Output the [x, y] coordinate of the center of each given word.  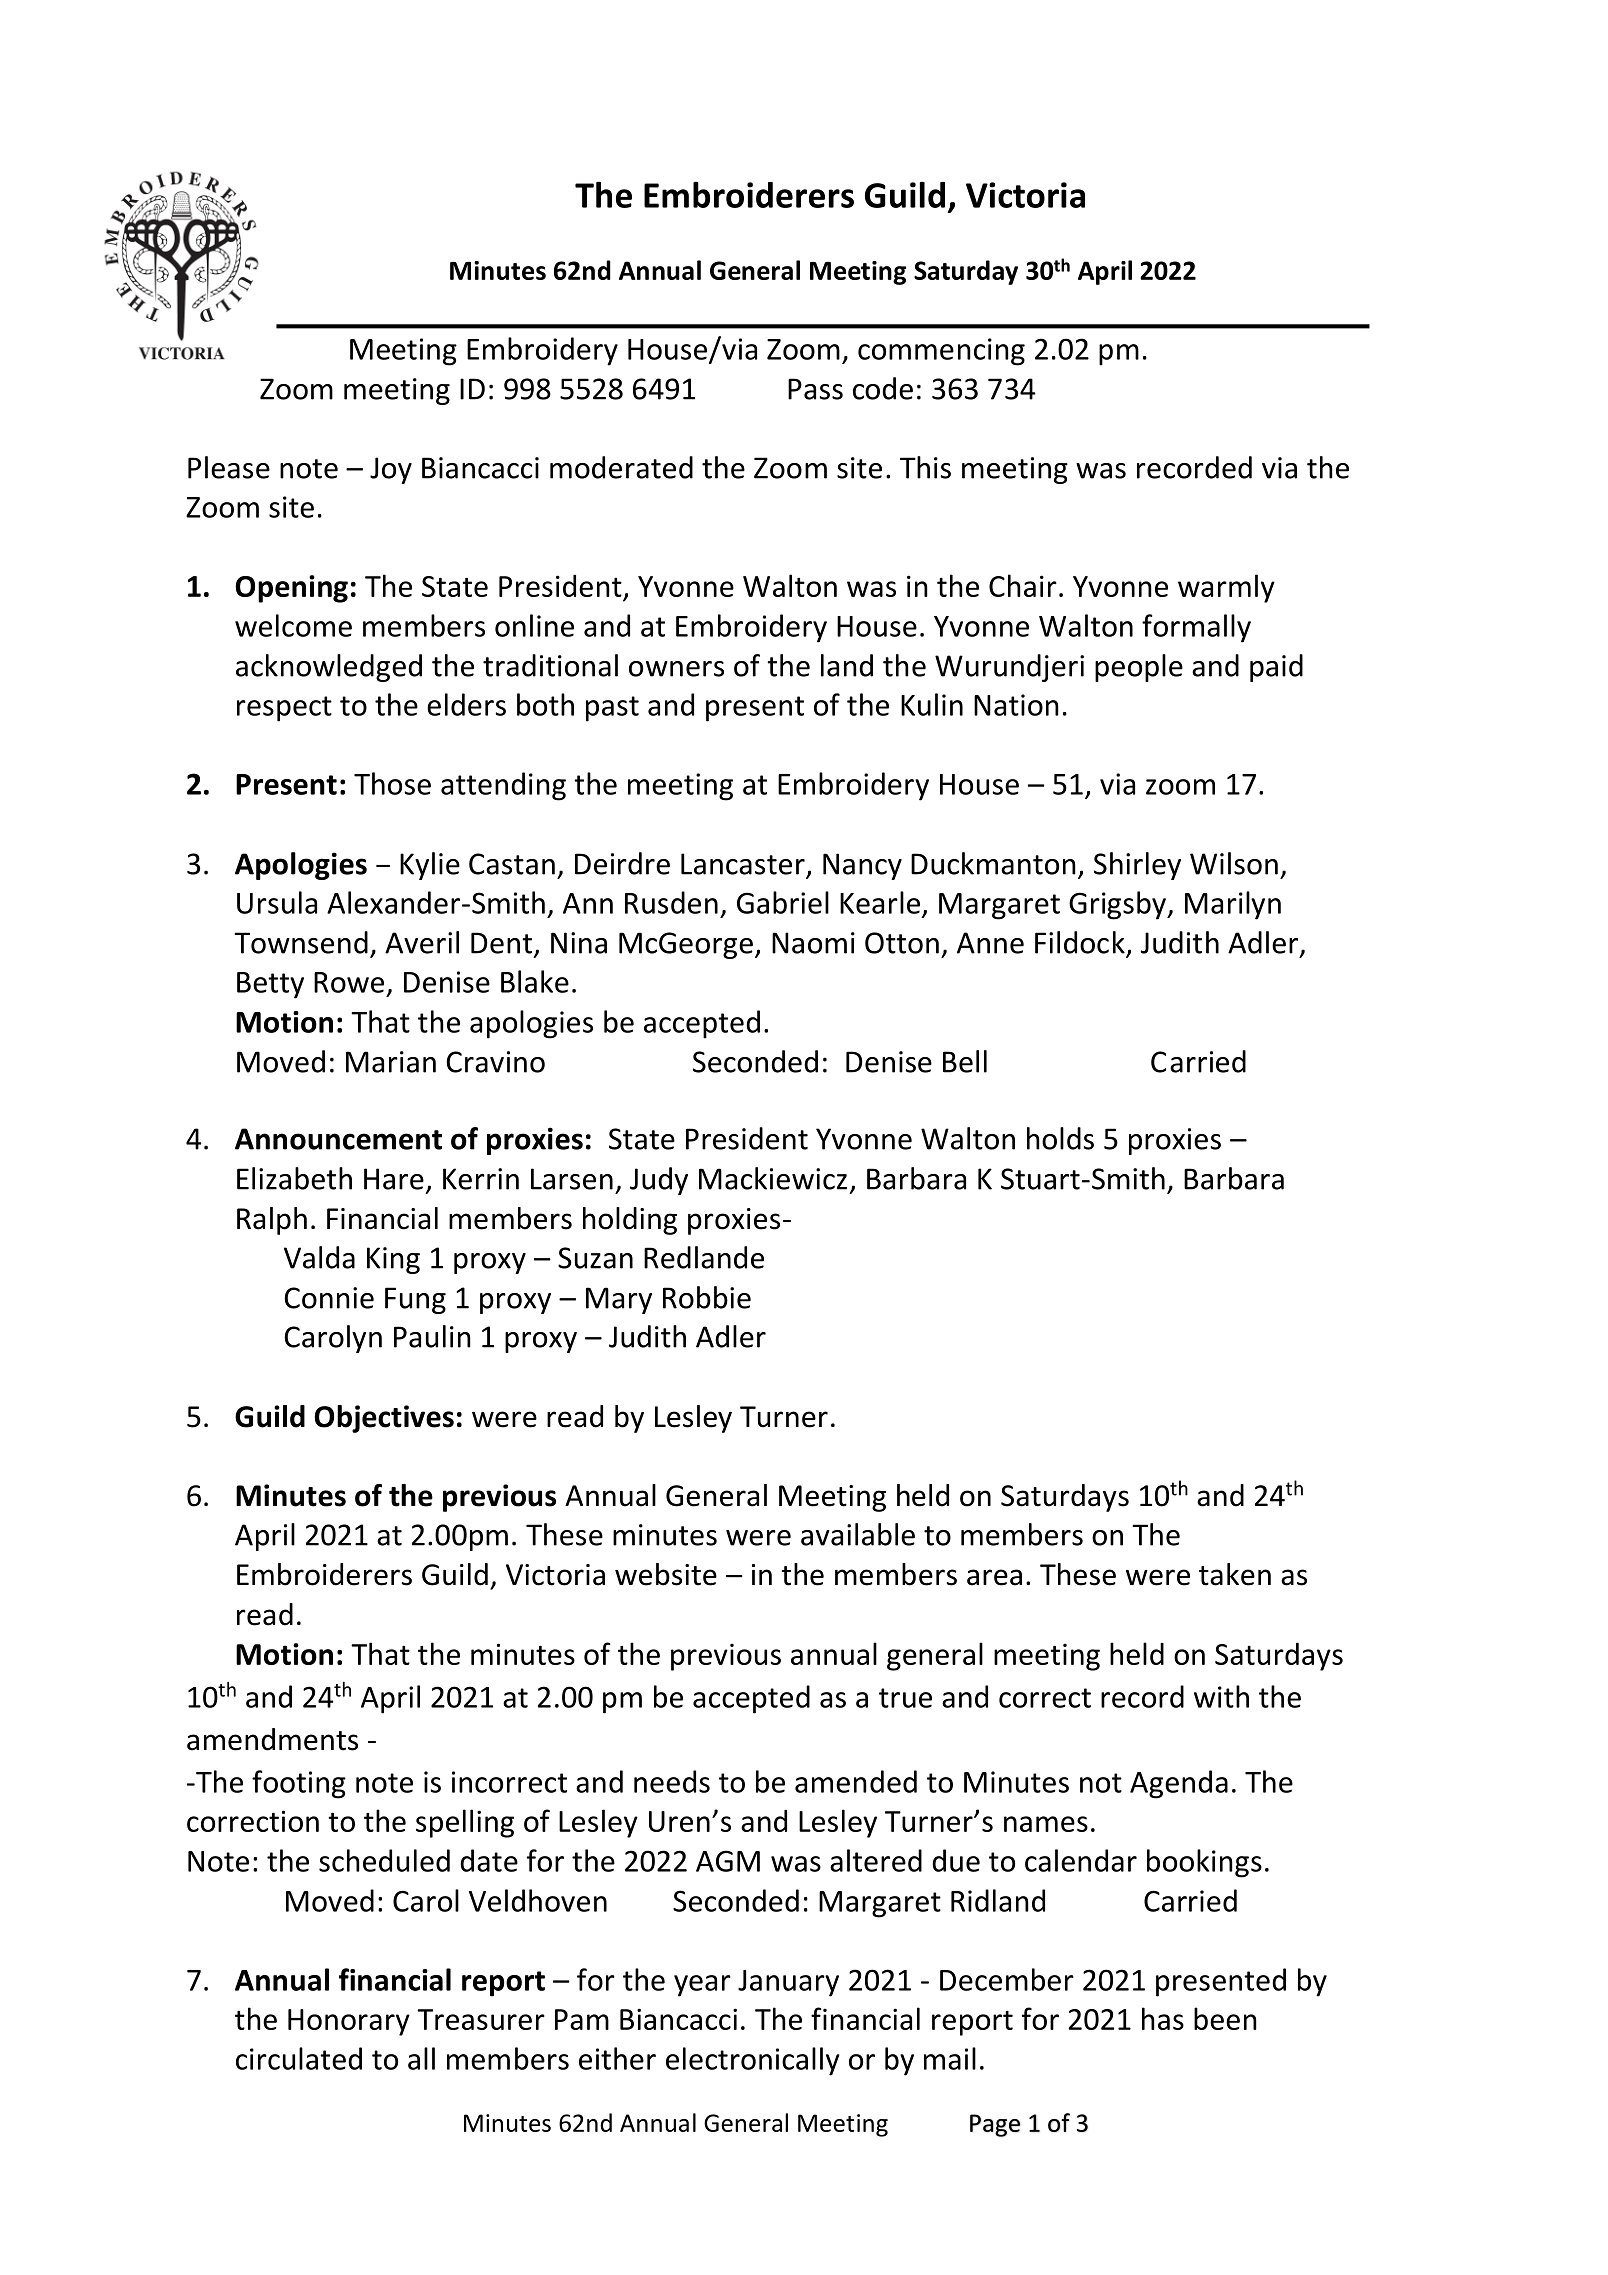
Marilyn [1233, 905]
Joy [391, 470]
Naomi [813, 943]
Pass [815, 389]
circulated [299, 2058]
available [858, 1534]
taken [1235, 1574]
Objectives [384, 1419]
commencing [941, 352]
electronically [753, 2061]
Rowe [349, 982]
